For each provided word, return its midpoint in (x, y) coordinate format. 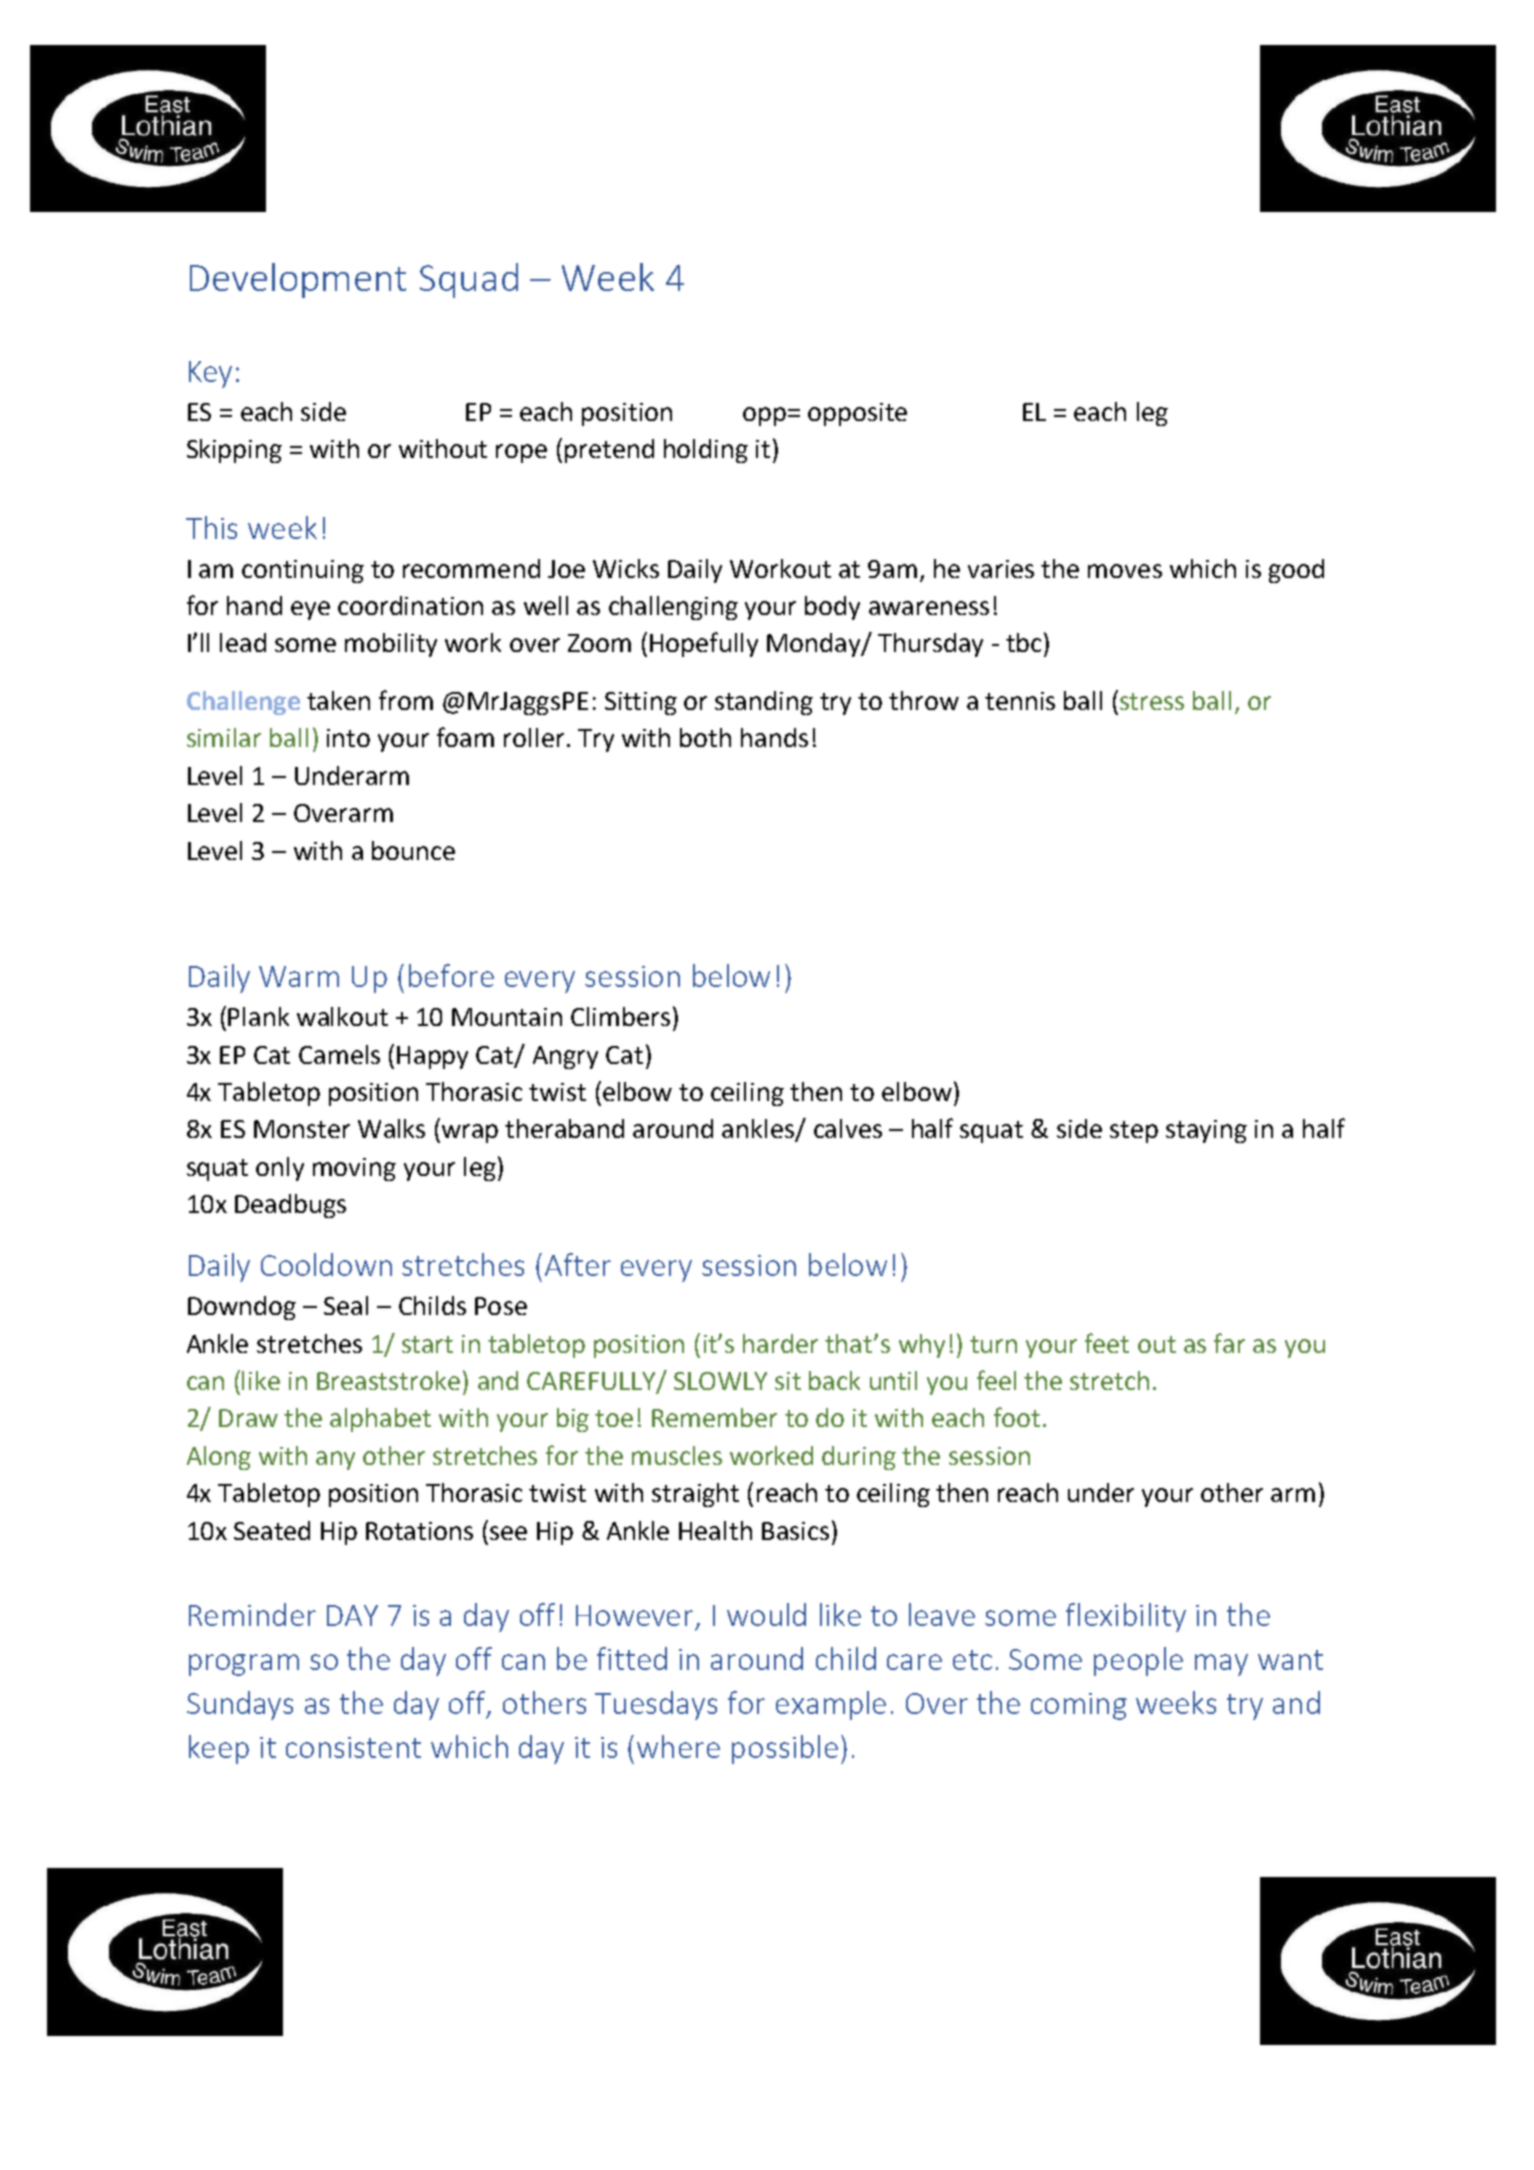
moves (1125, 571)
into (348, 738)
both (705, 737)
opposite (857, 414)
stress (1152, 701)
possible (785, 1749)
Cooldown (326, 1264)
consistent (353, 1747)
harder (780, 1343)
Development (298, 280)
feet (1107, 1343)
